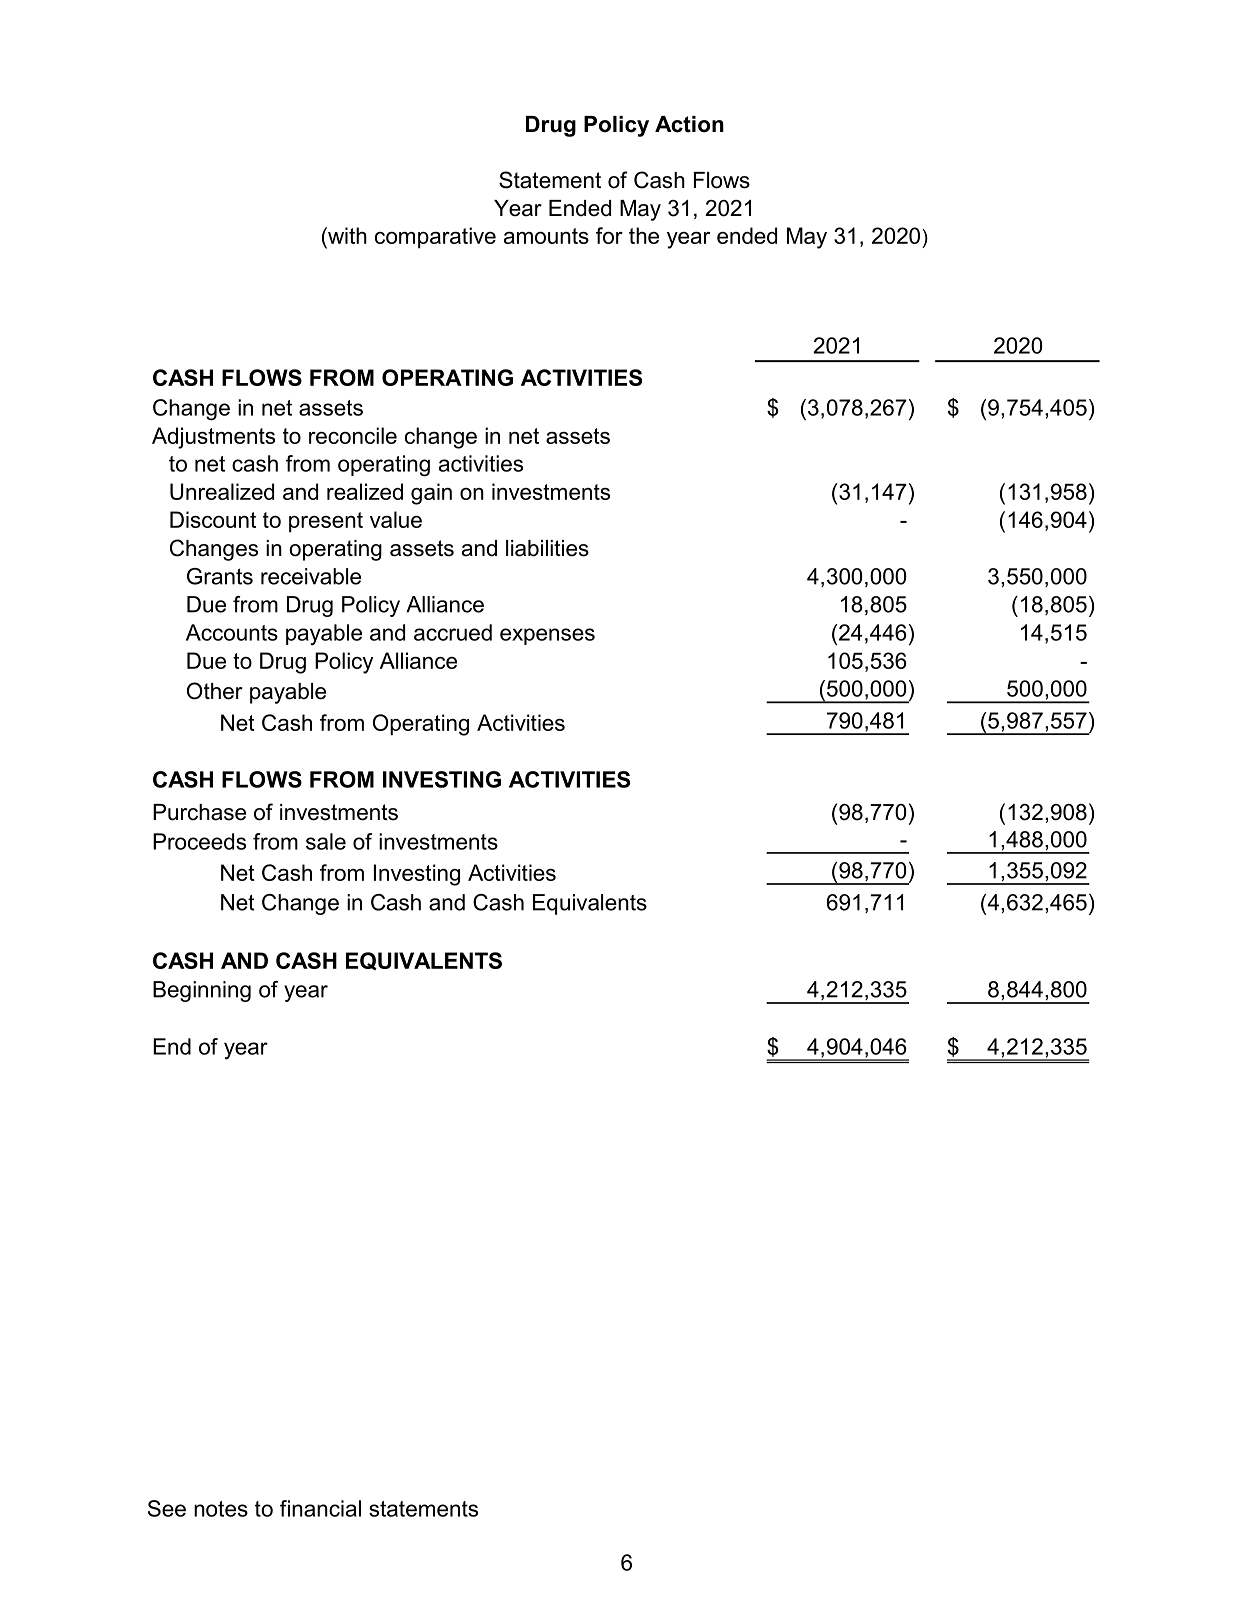 Image resolution: width=1249 pixels, height=1616 pixels. I want to click on comparative, so click(435, 238).
